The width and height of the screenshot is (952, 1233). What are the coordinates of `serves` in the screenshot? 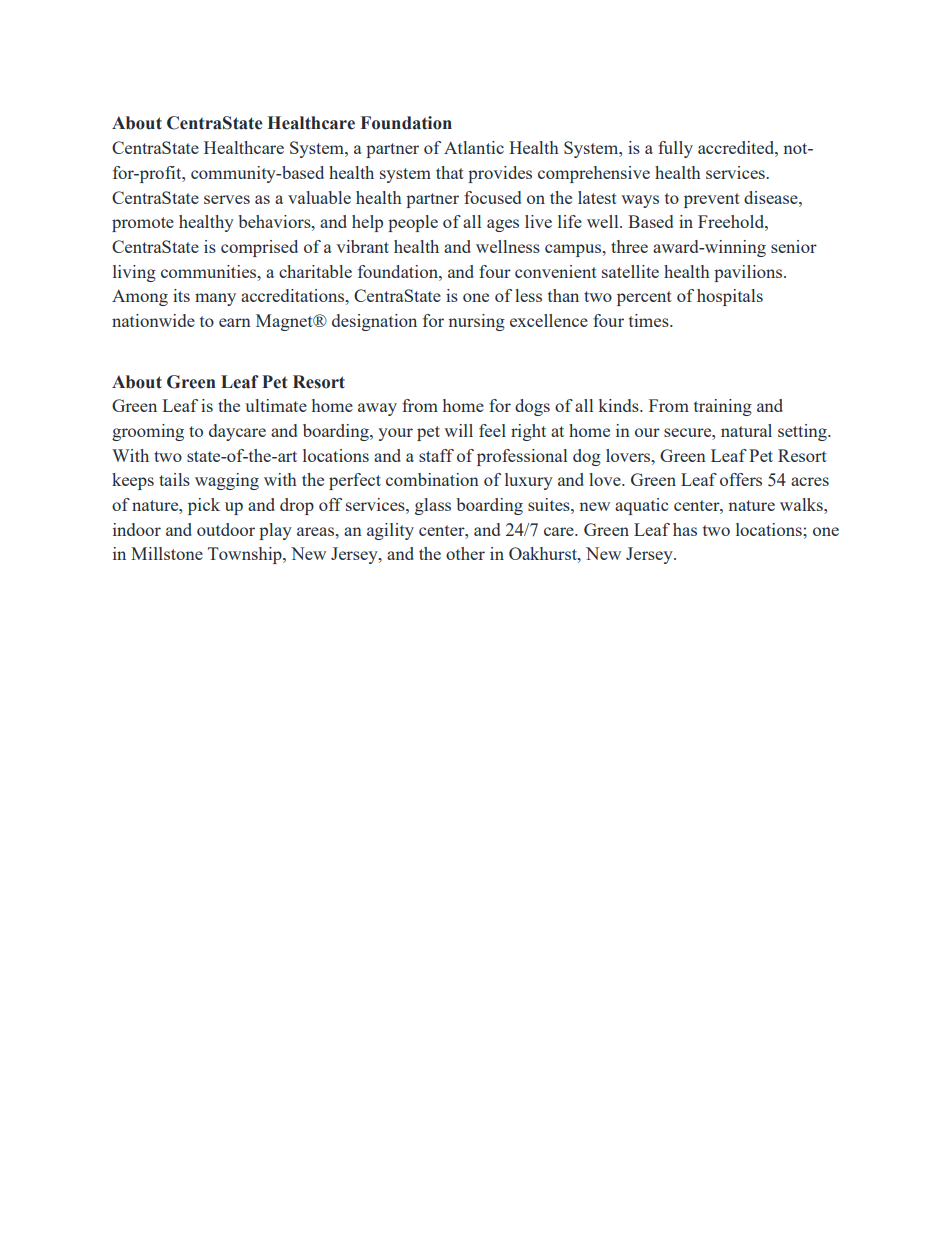 It's located at (227, 199).
